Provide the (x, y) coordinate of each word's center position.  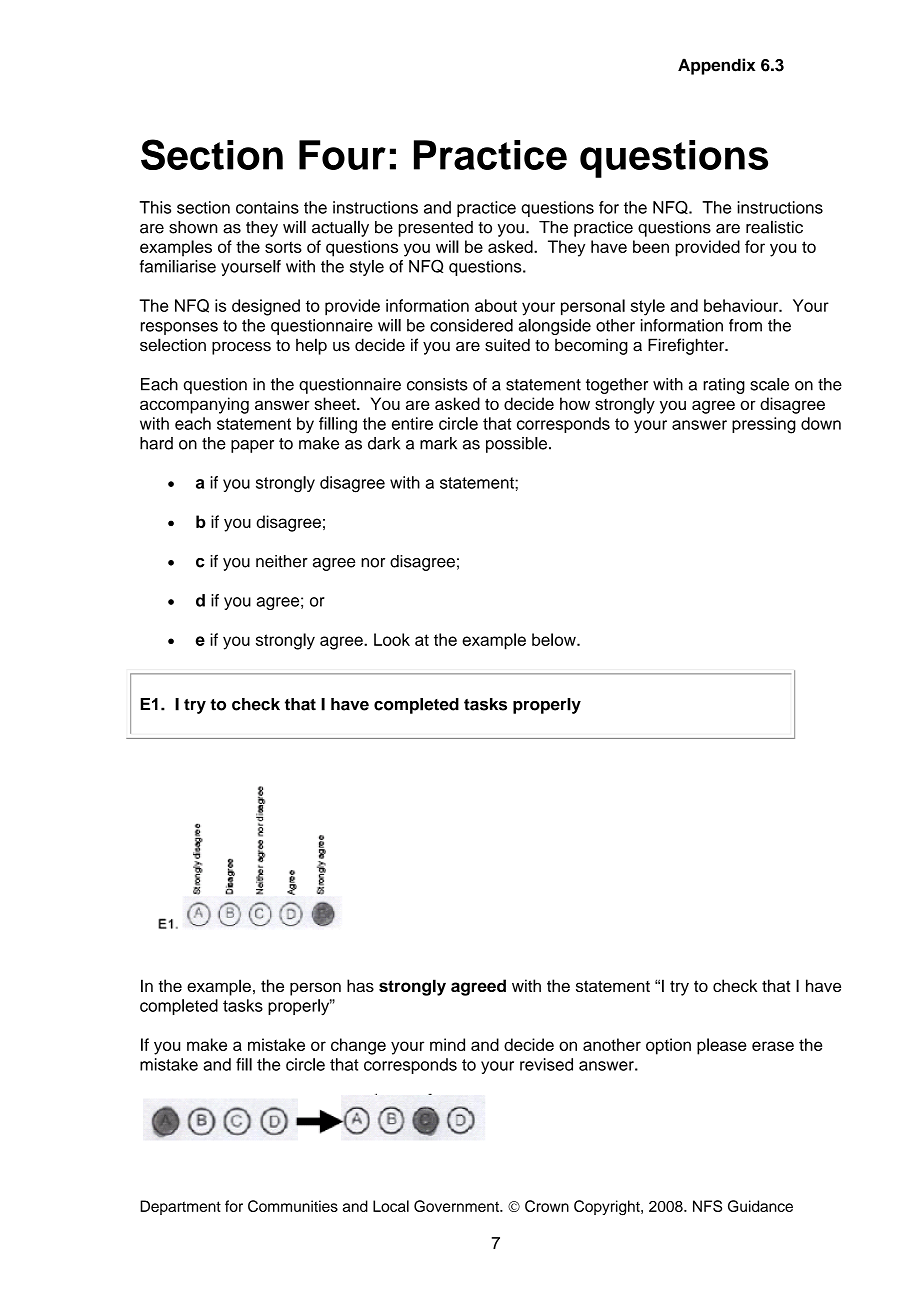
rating (724, 386)
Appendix (716, 66)
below (555, 639)
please (722, 1046)
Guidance (760, 1206)
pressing (764, 425)
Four (342, 155)
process (241, 348)
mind (447, 1044)
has (360, 985)
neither (282, 561)
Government (457, 1206)
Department (180, 1207)
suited (507, 345)
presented (436, 229)
